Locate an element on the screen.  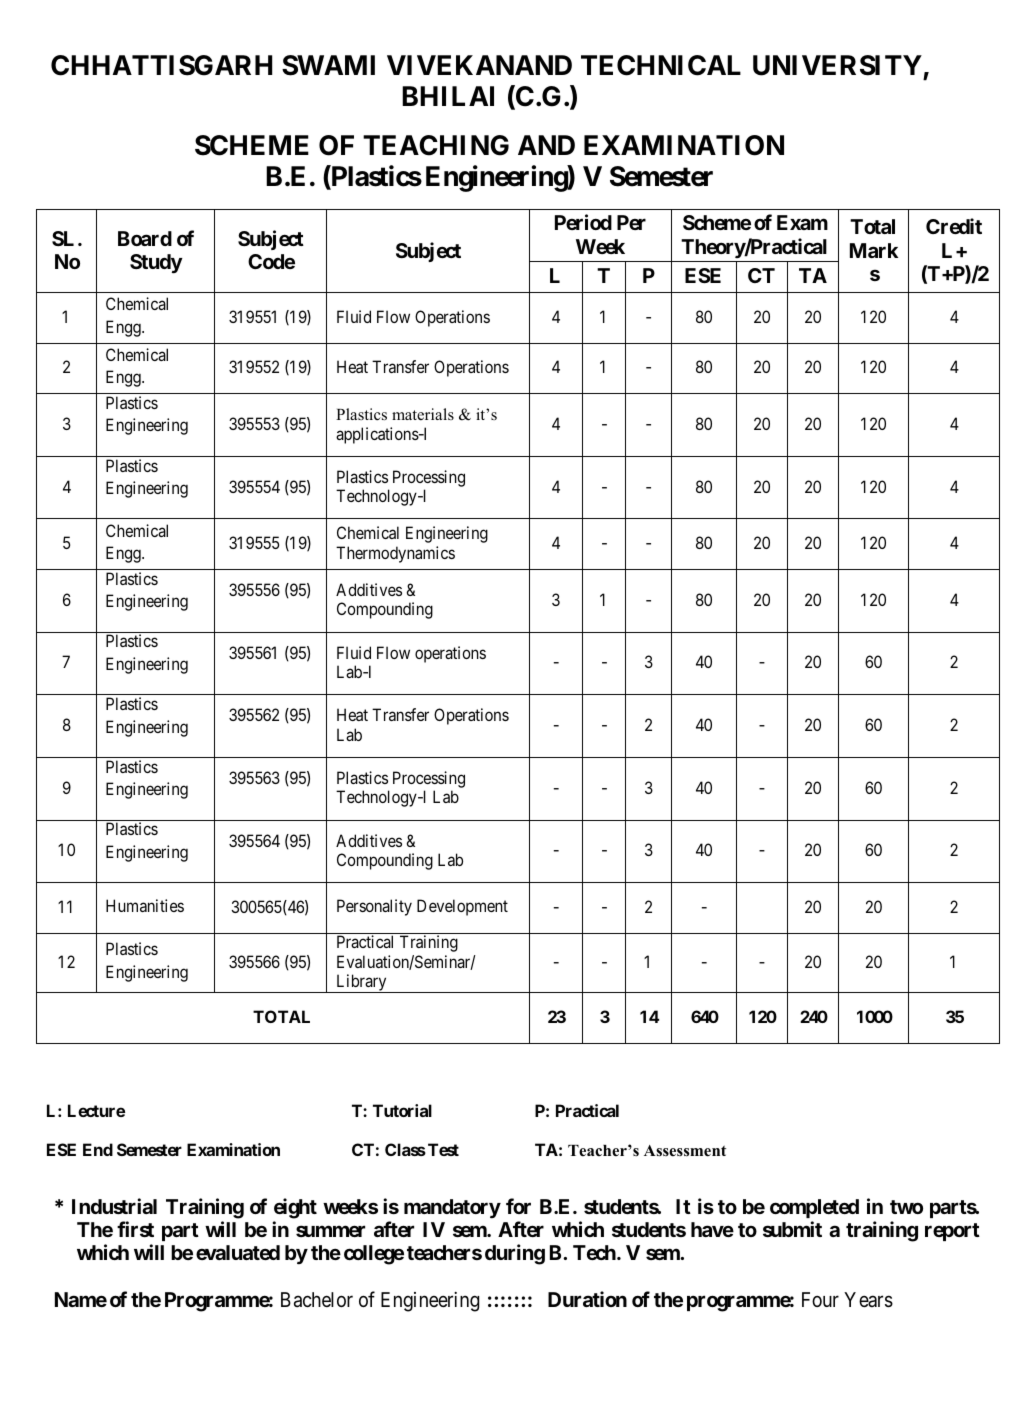
evaluated is located at coordinates (238, 1252).
